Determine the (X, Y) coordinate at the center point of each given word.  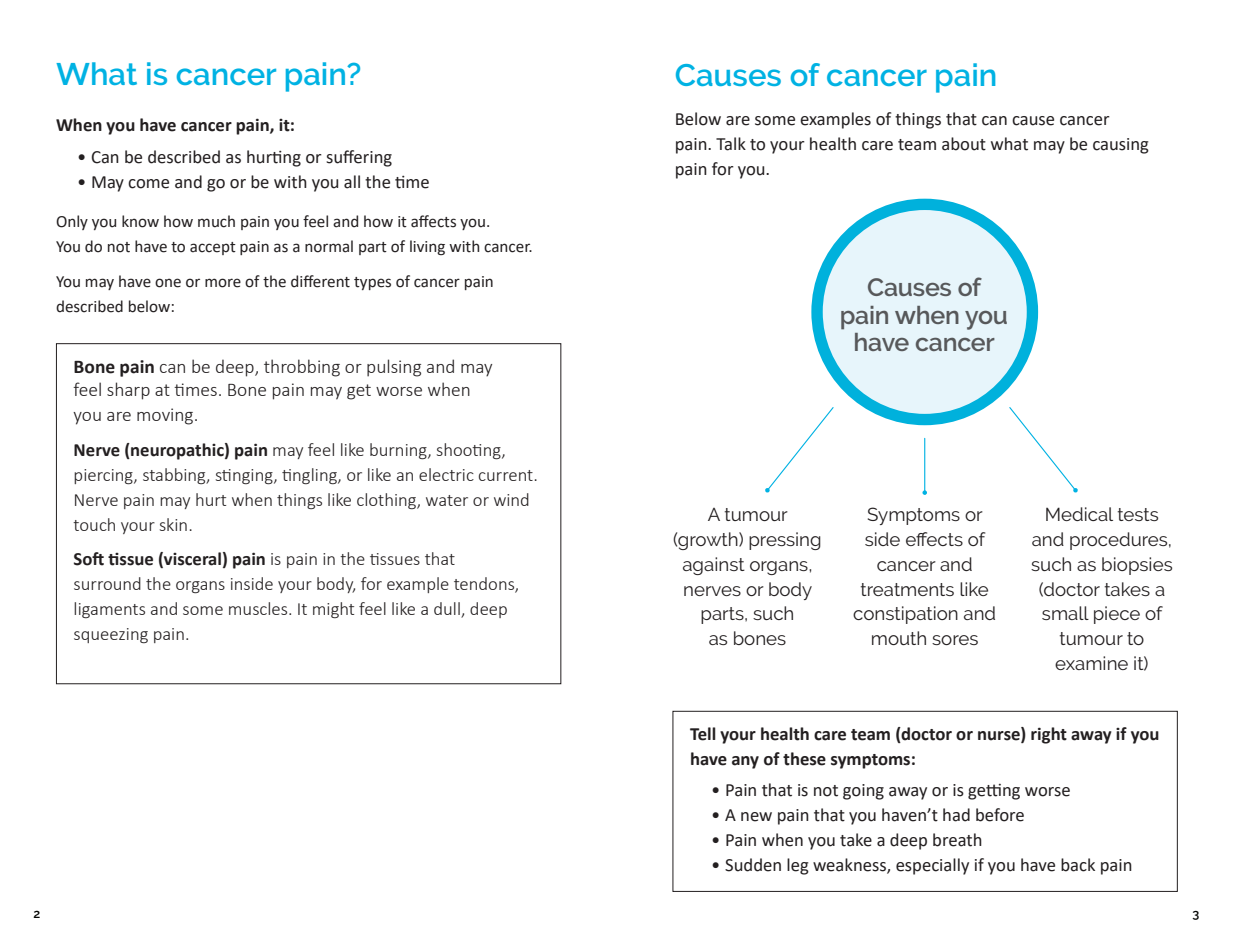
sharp (128, 391)
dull (448, 610)
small (1065, 613)
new (756, 817)
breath (957, 840)
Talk (731, 144)
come (148, 184)
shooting (470, 451)
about (964, 144)
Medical (1079, 514)
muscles (259, 608)
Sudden (753, 865)
